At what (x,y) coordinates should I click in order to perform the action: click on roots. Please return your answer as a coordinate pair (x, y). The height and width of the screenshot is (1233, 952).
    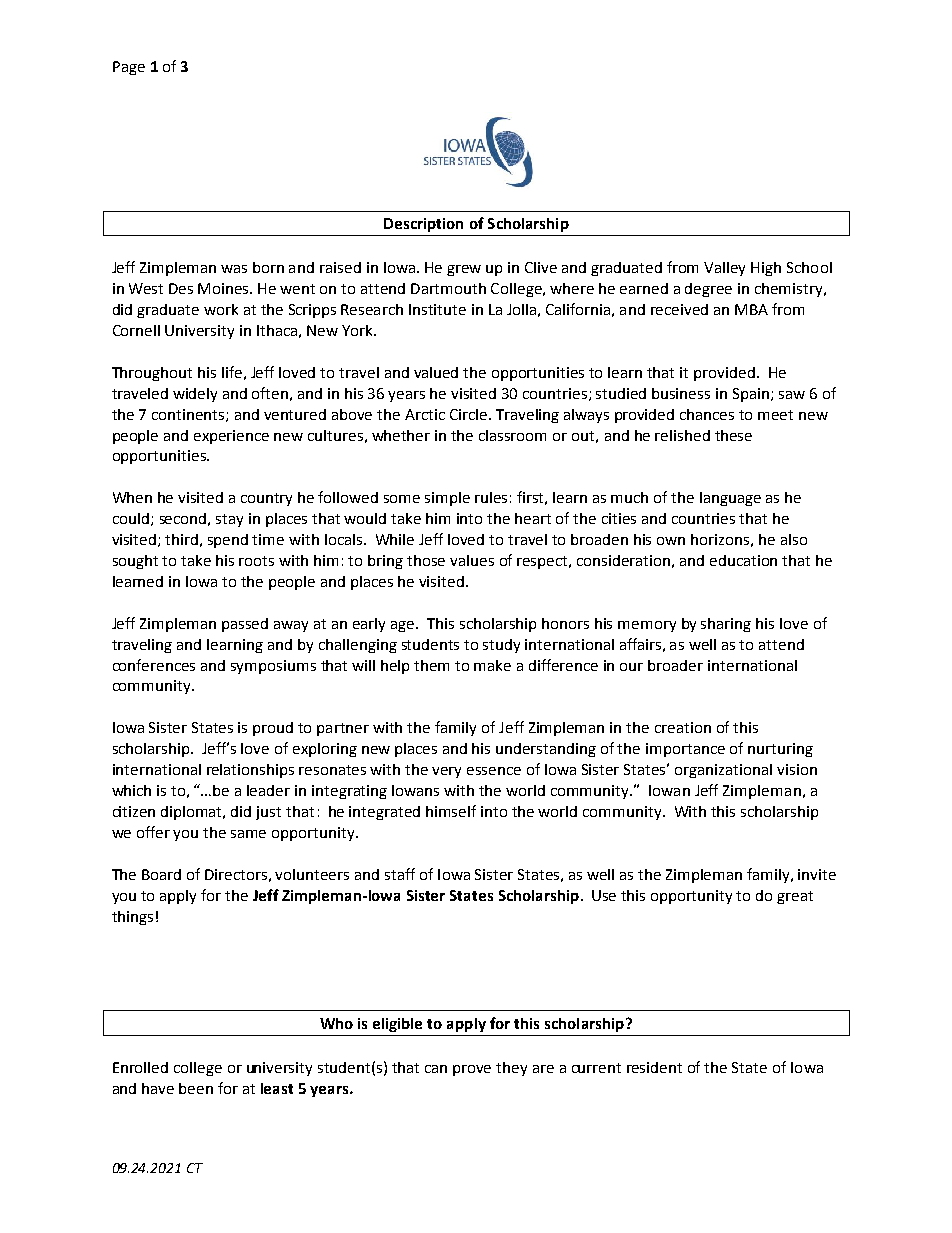
    Looking at the image, I should click on (256, 561).
